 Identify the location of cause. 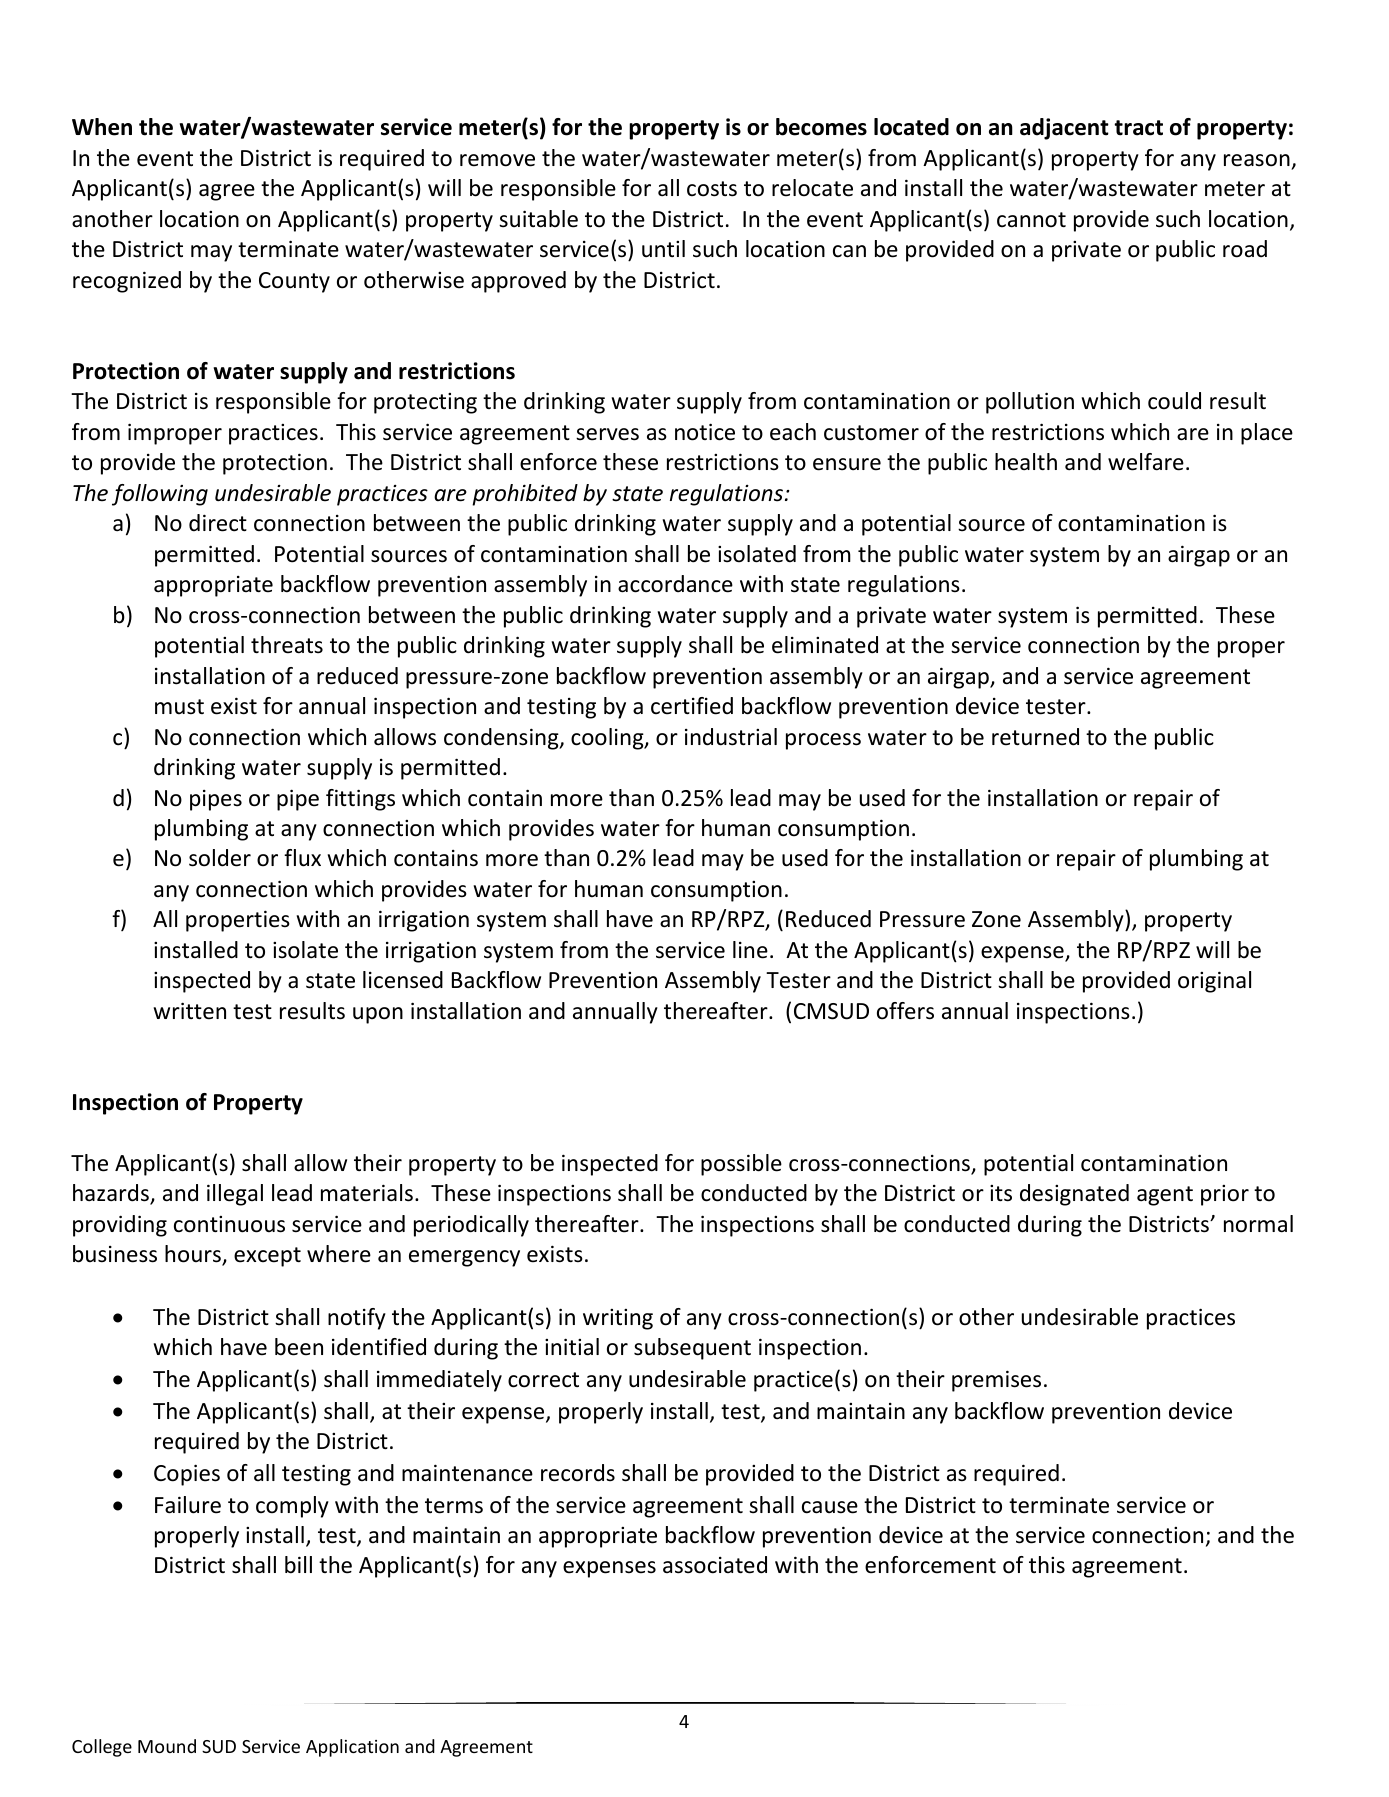
(830, 1507).
